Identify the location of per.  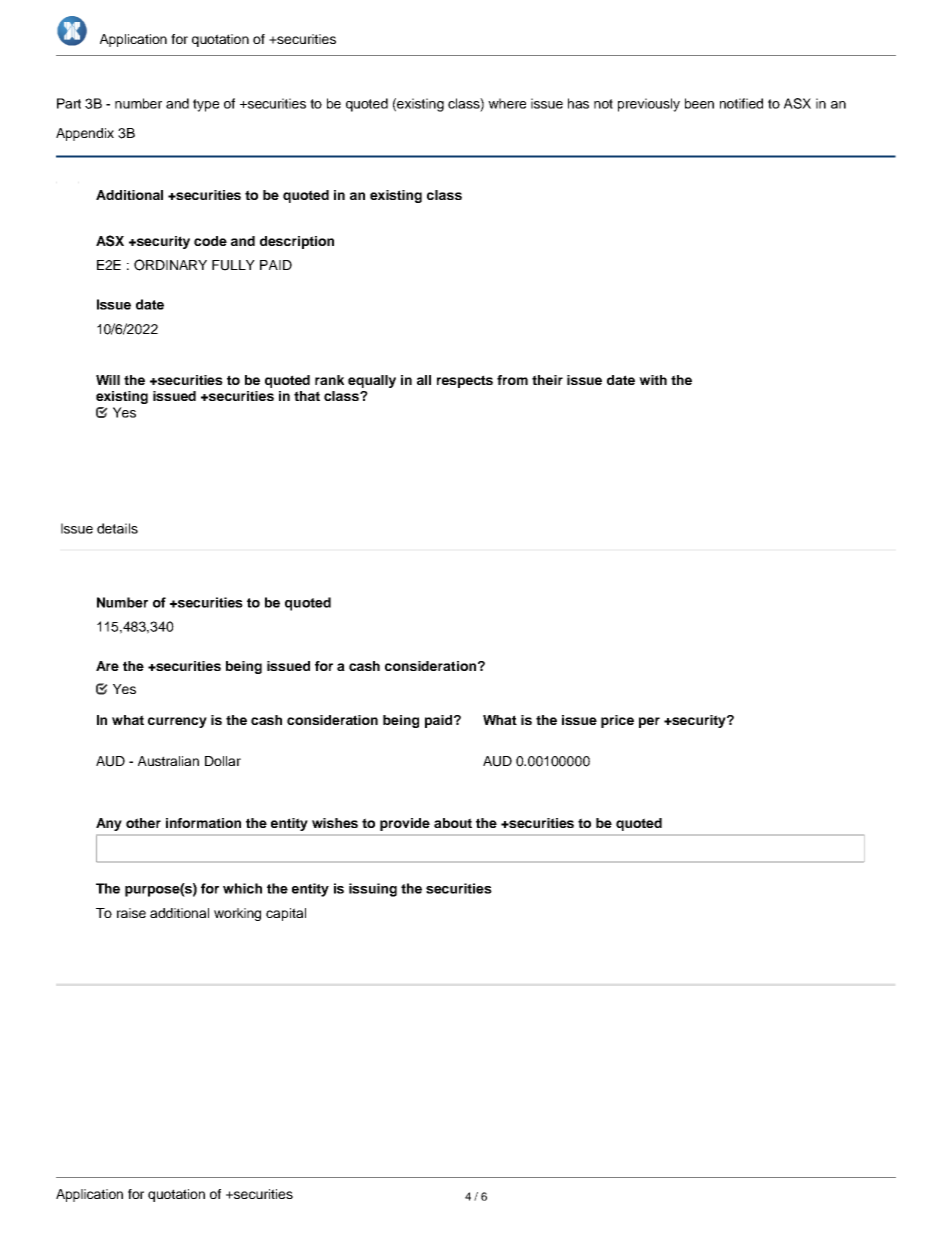
(649, 722).
